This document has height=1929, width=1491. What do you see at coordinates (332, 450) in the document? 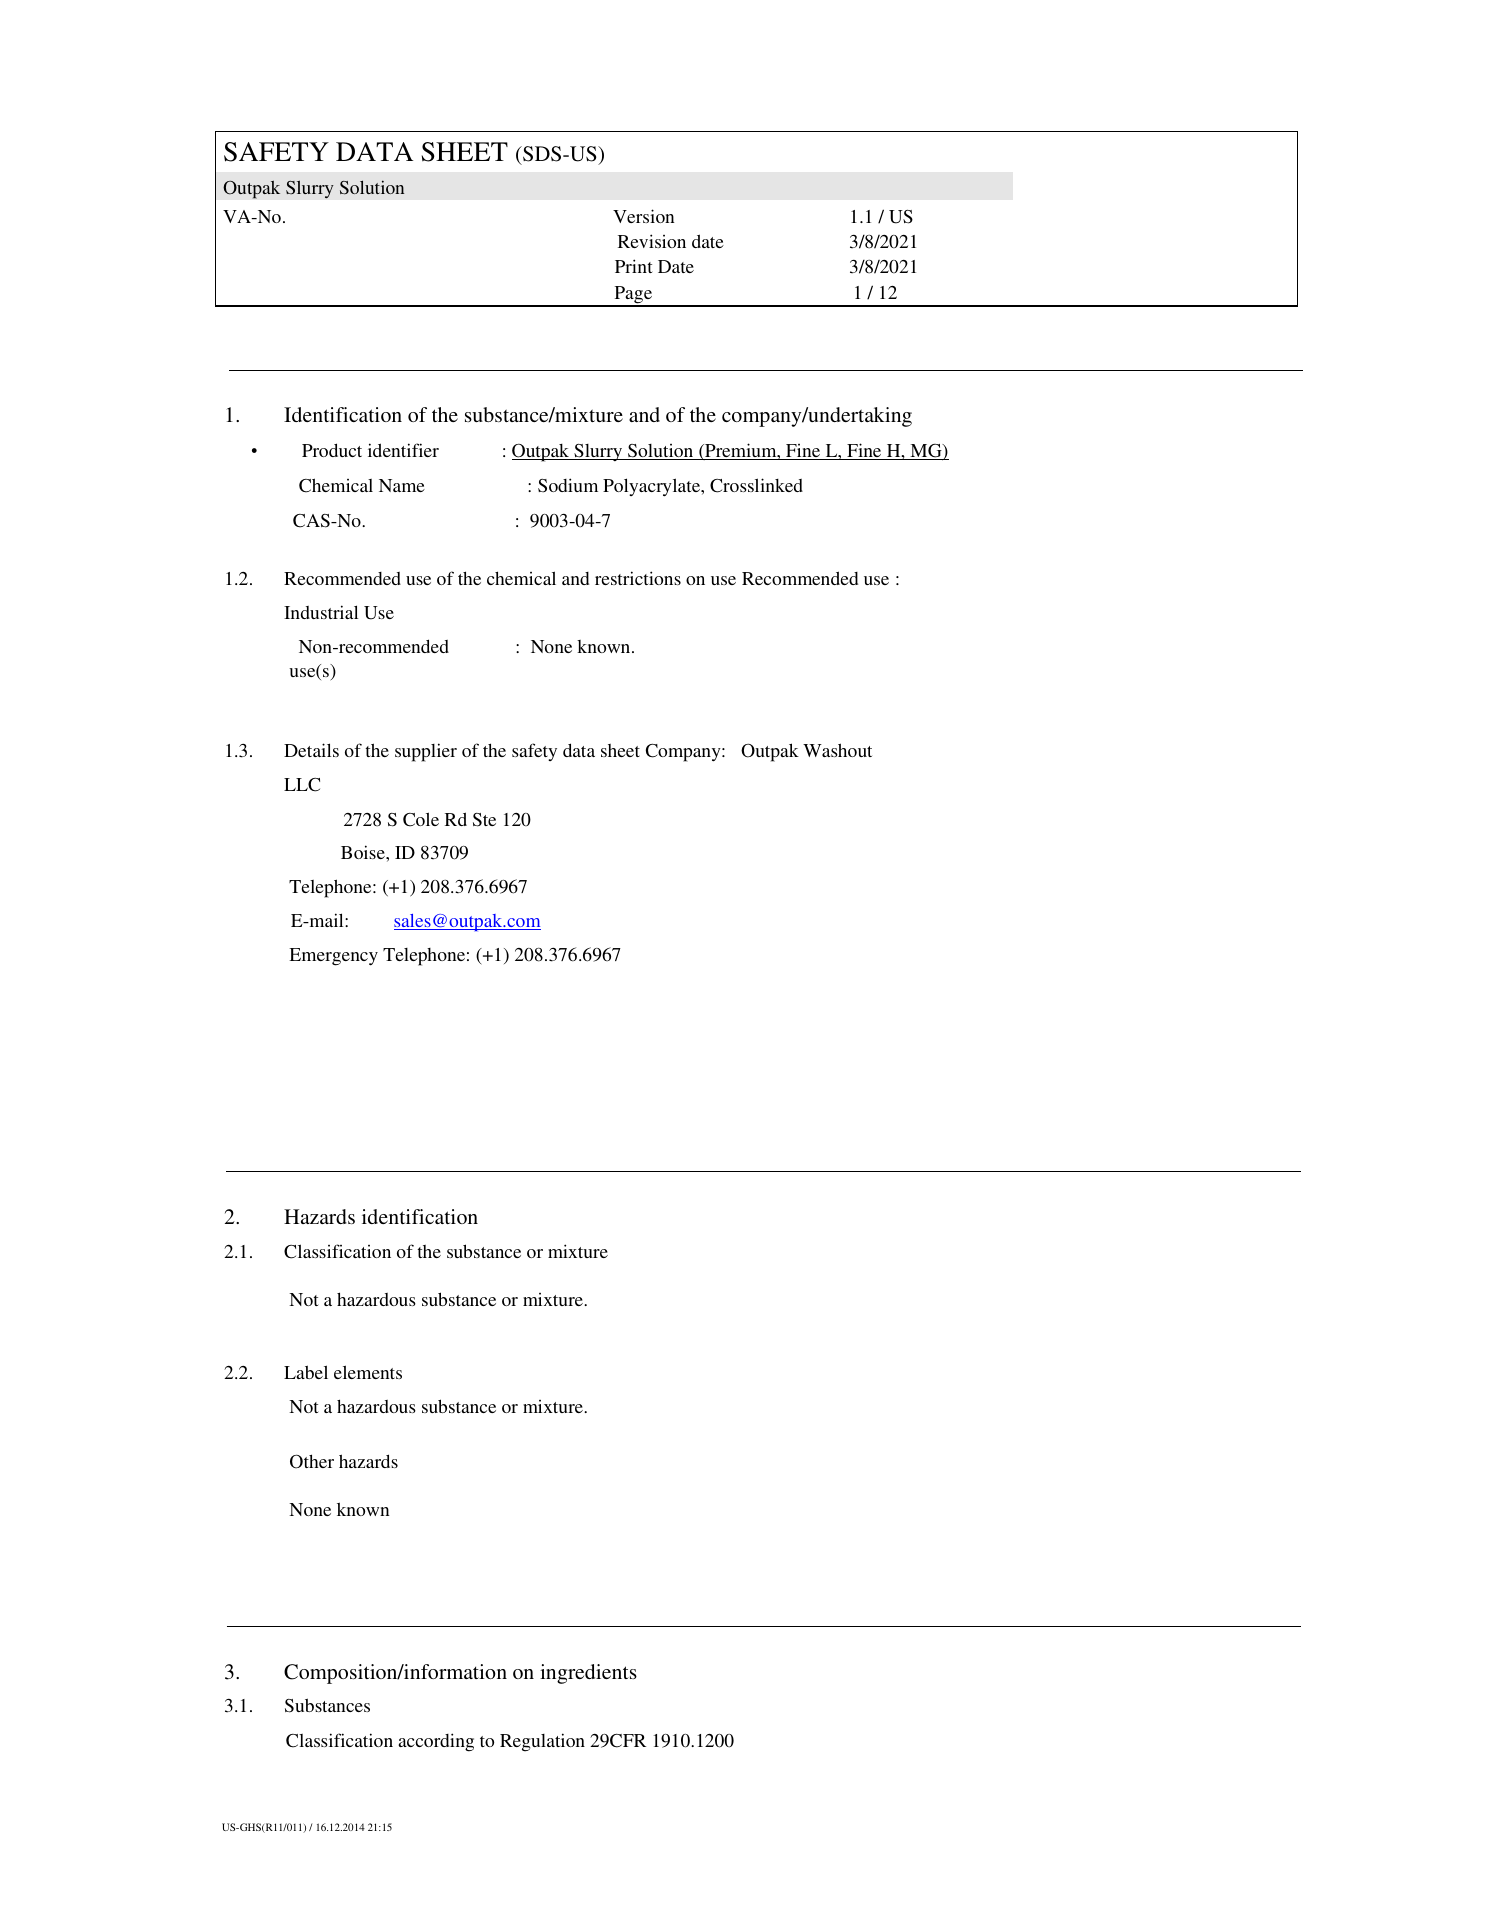
I see `Product` at bounding box center [332, 450].
